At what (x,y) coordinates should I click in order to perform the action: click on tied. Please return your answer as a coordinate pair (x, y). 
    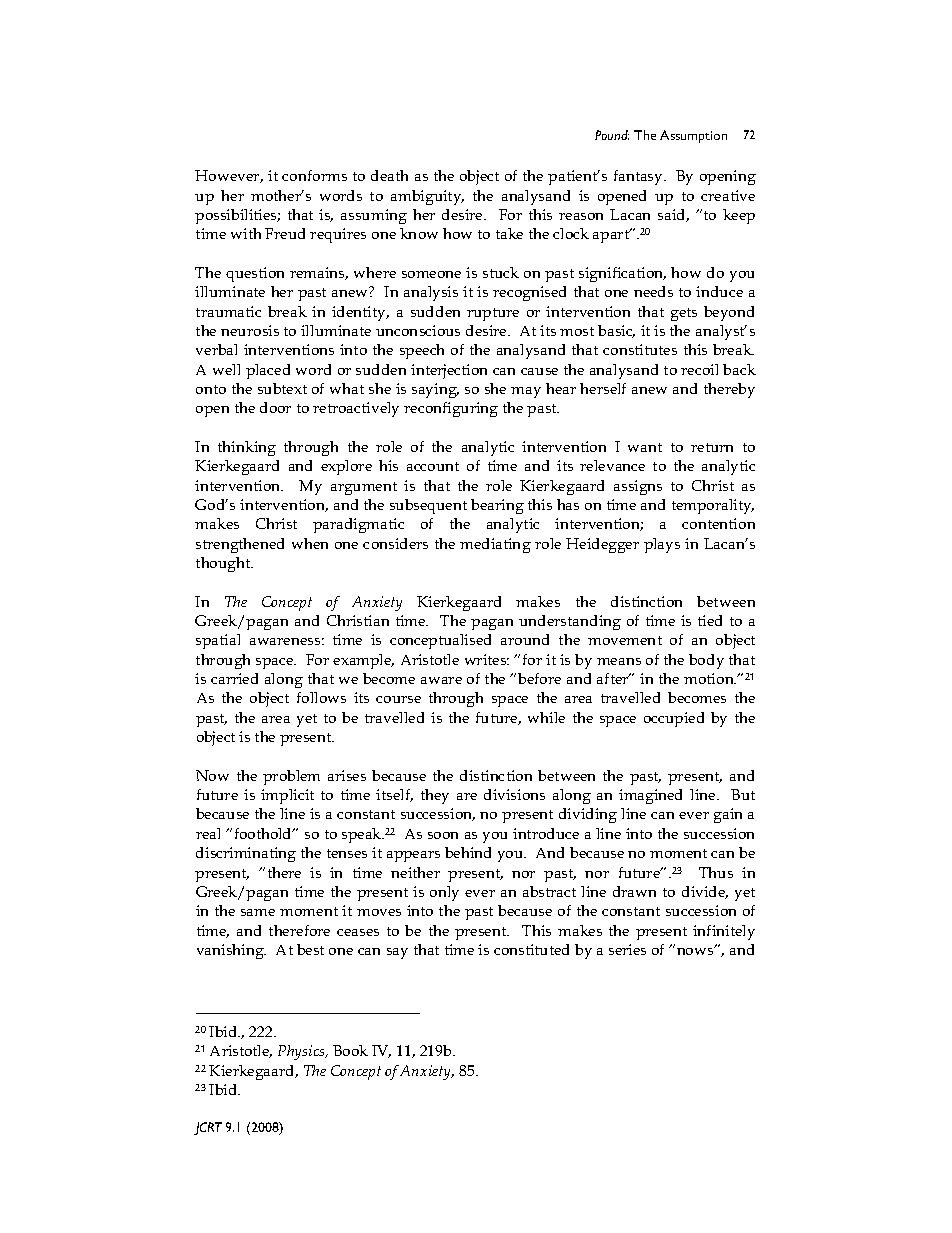
    Looking at the image, I should click on (710, 620).
